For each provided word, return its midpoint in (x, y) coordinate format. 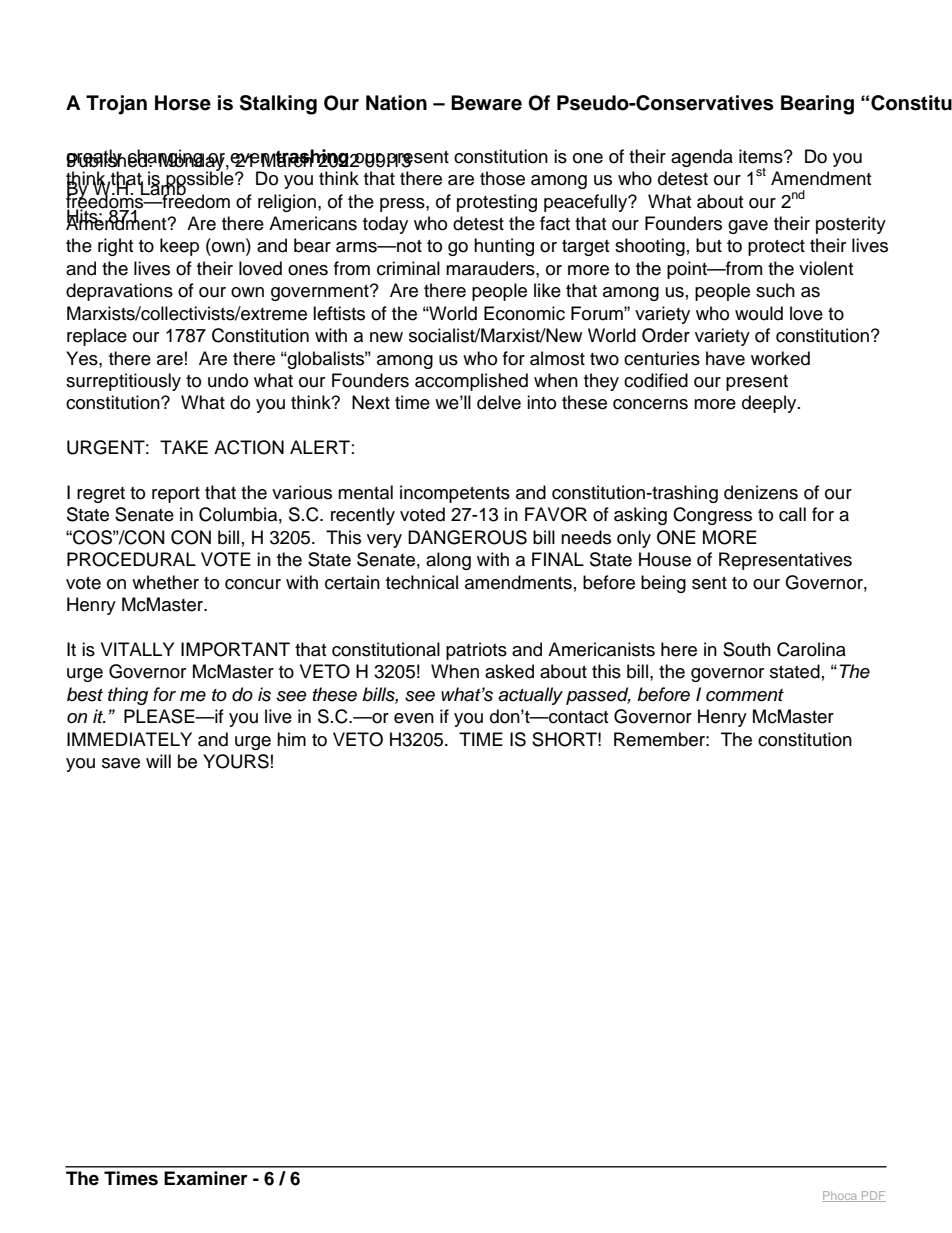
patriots (476, 651)
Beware (486, 103)
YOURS (236, 761)
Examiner (206, 1178)
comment (745, 695)
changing (166, 158)
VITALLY (137, 649)
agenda (702, 158)
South (747, 649)
